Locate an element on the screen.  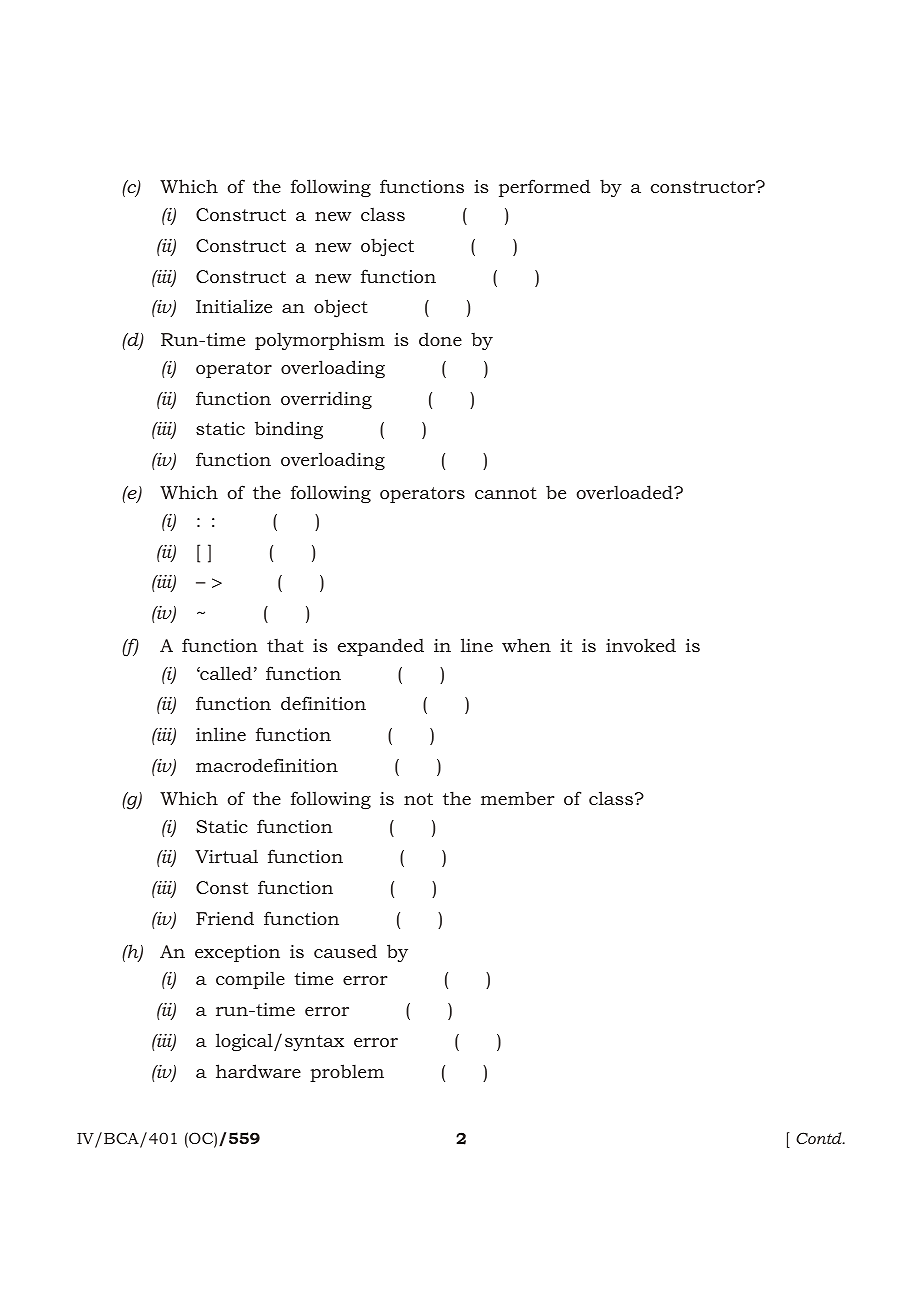
hardware is located at coordinates (258, 1071).
